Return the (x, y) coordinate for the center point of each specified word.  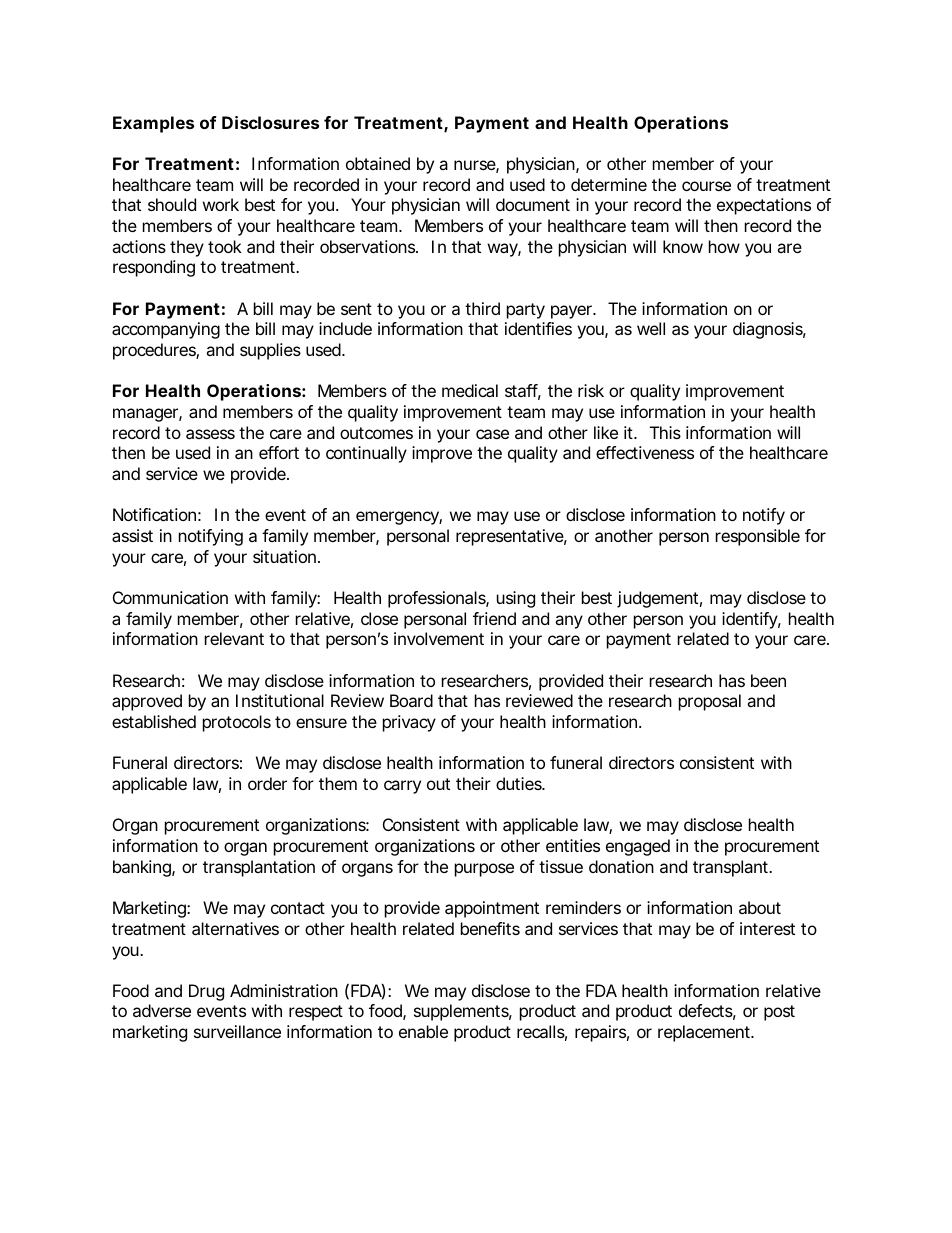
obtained (378, 163)
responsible (758, 537)
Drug (206, 992)
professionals (438, 599)
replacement (706, 1033)
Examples (153, 124)
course (706, 186)
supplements (463, 1012)
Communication (170, 597)
